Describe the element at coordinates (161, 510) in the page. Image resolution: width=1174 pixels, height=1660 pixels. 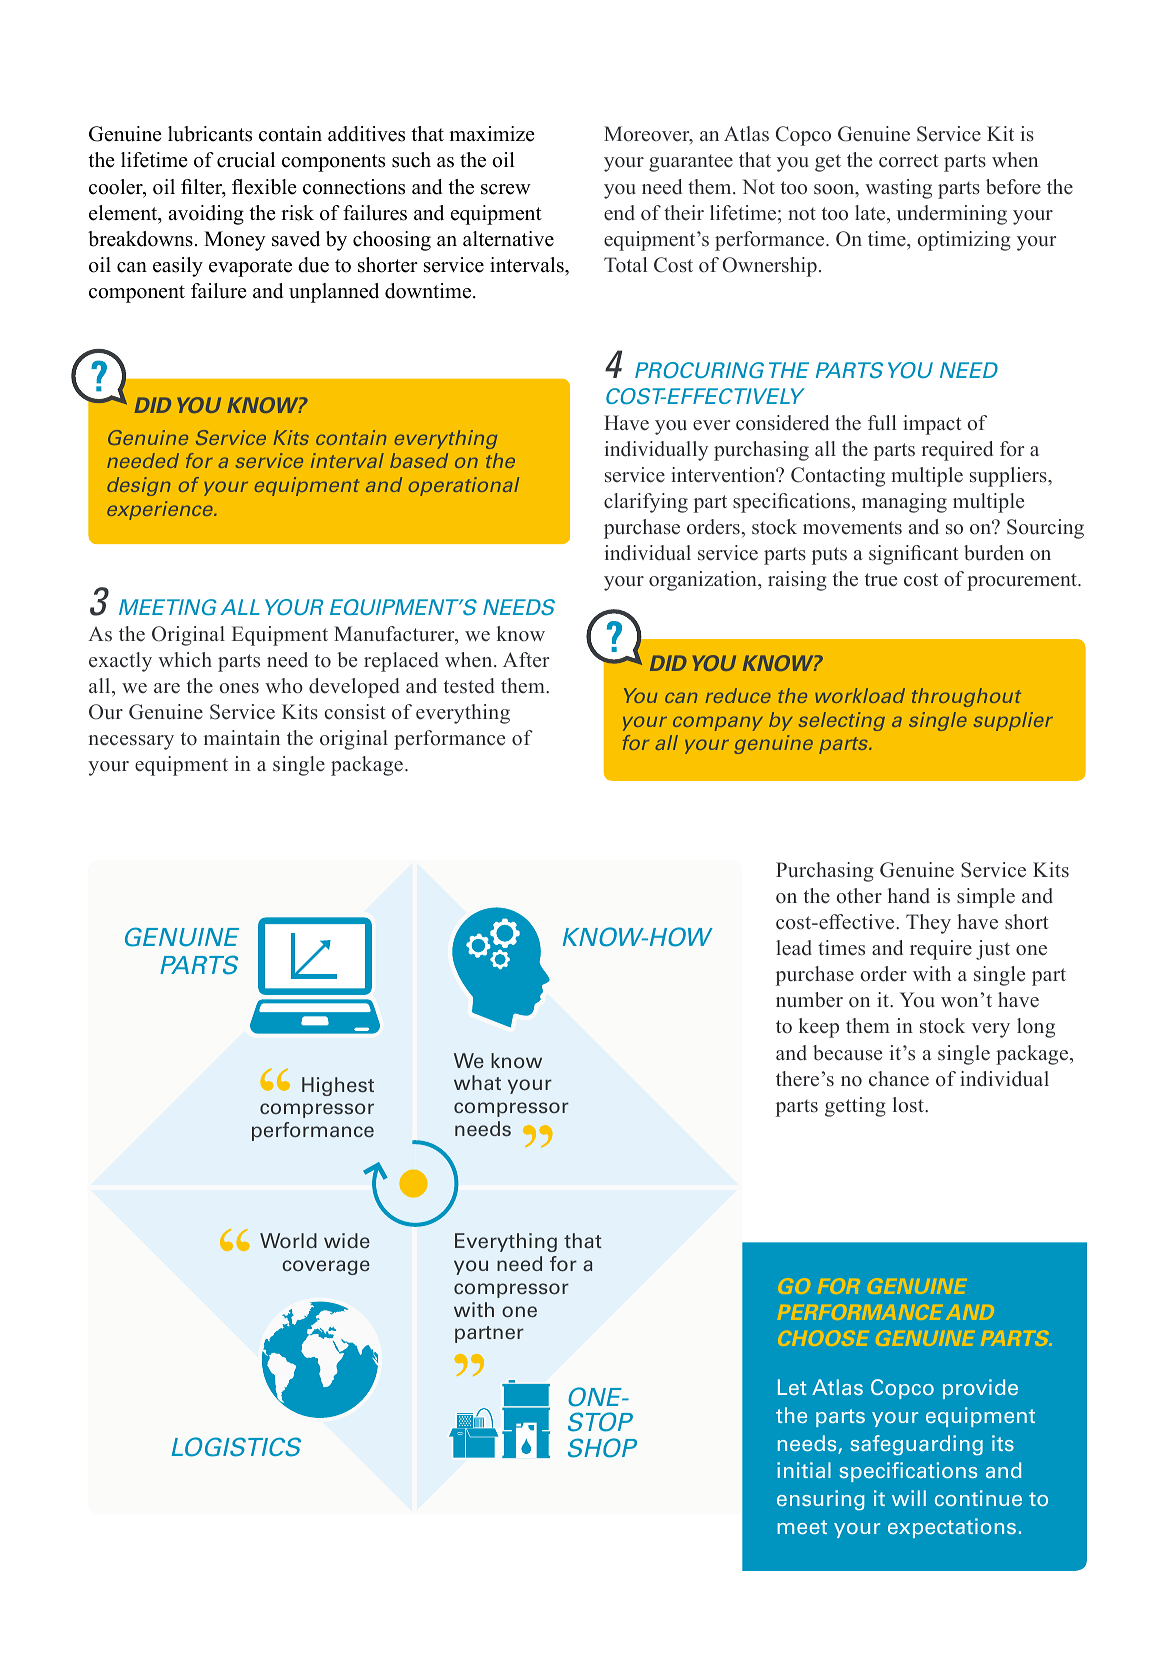
I see `experience` at that location.
